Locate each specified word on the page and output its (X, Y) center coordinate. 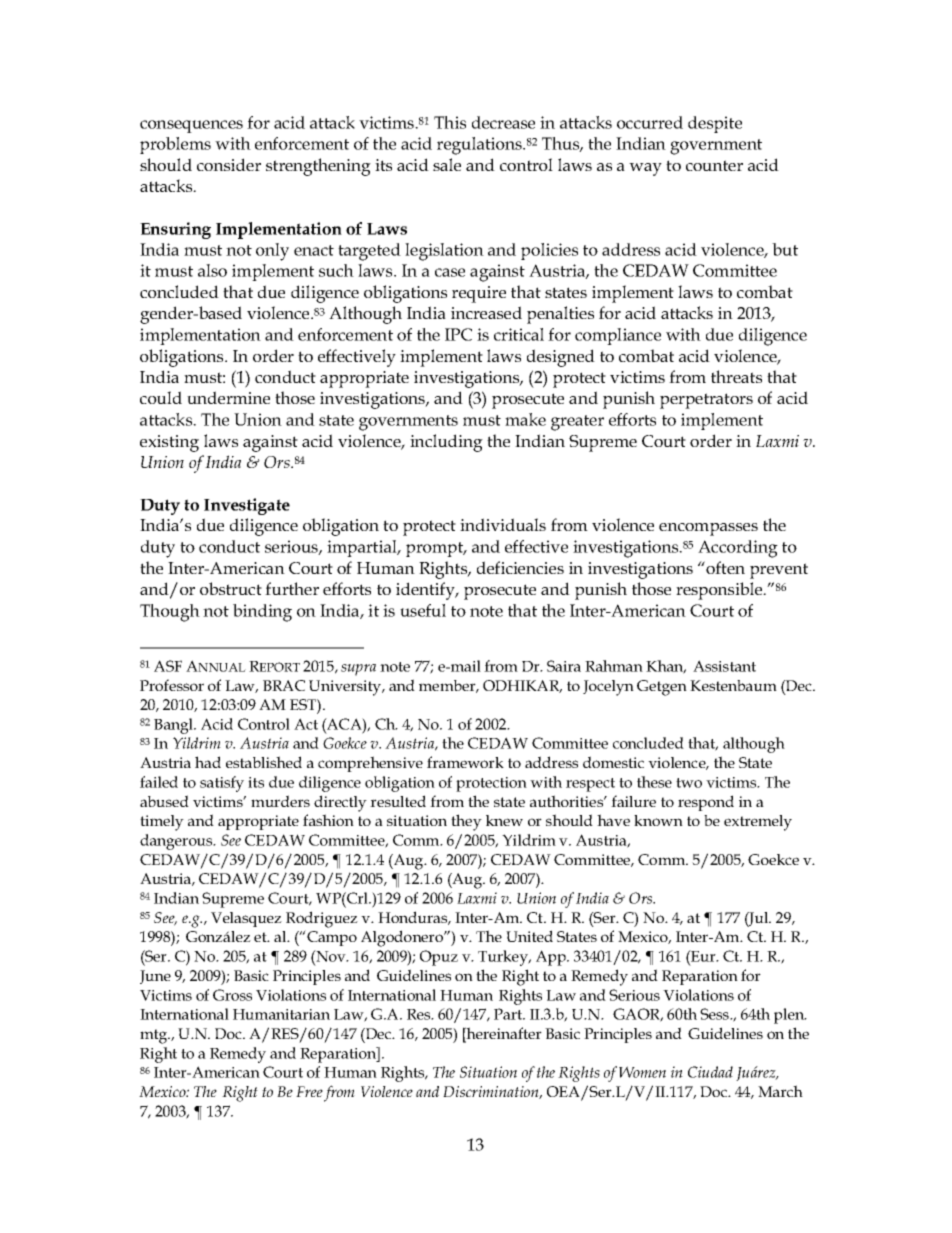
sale (447, 164)
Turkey (504, 958)
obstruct (231, 588)
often (724, 567)
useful (423, 610)
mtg (155, 1036)
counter (714, 165)
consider (229, 164)
